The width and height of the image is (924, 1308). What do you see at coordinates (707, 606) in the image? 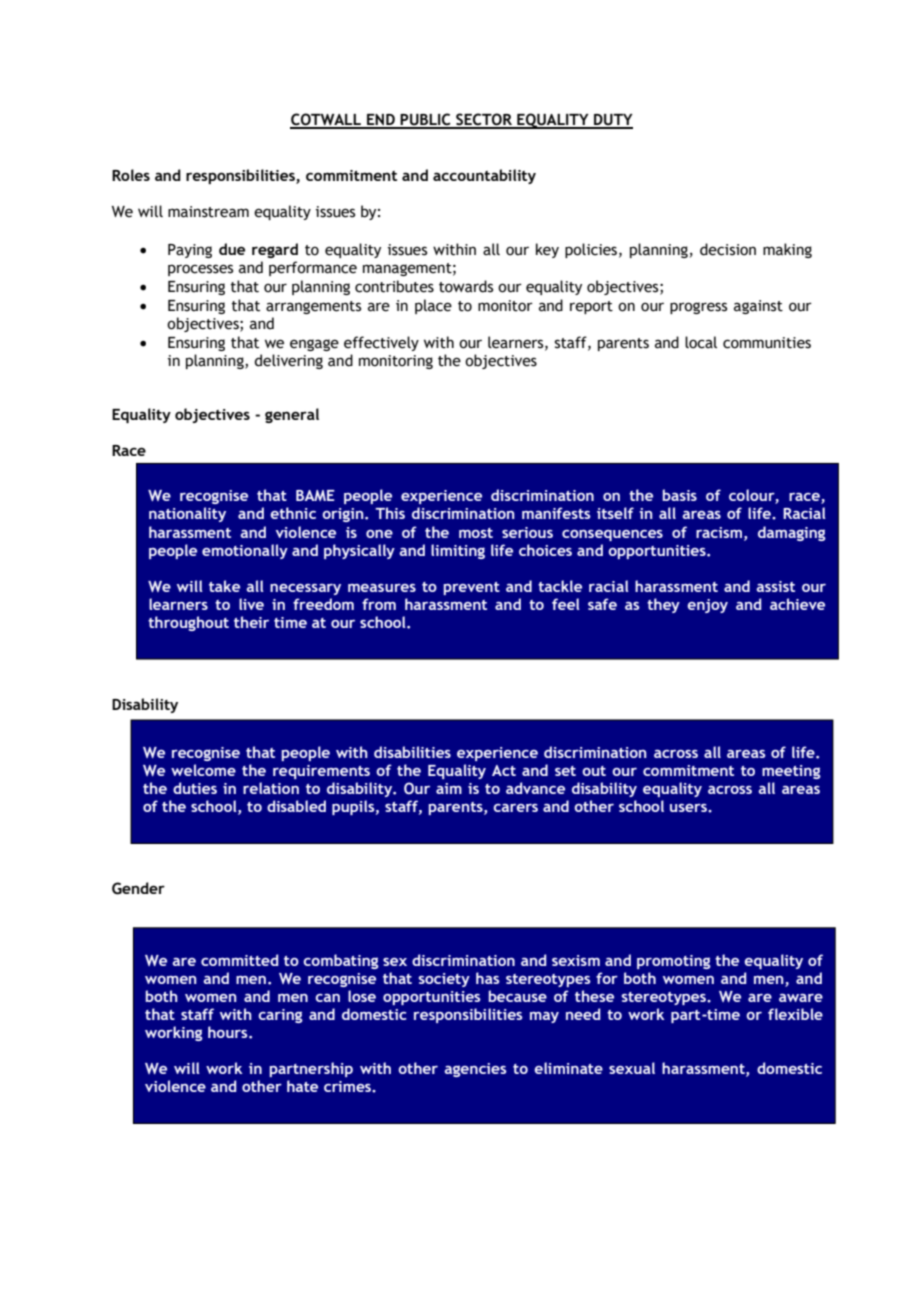
I see `enjoy` at bounding box center [707, 606].
